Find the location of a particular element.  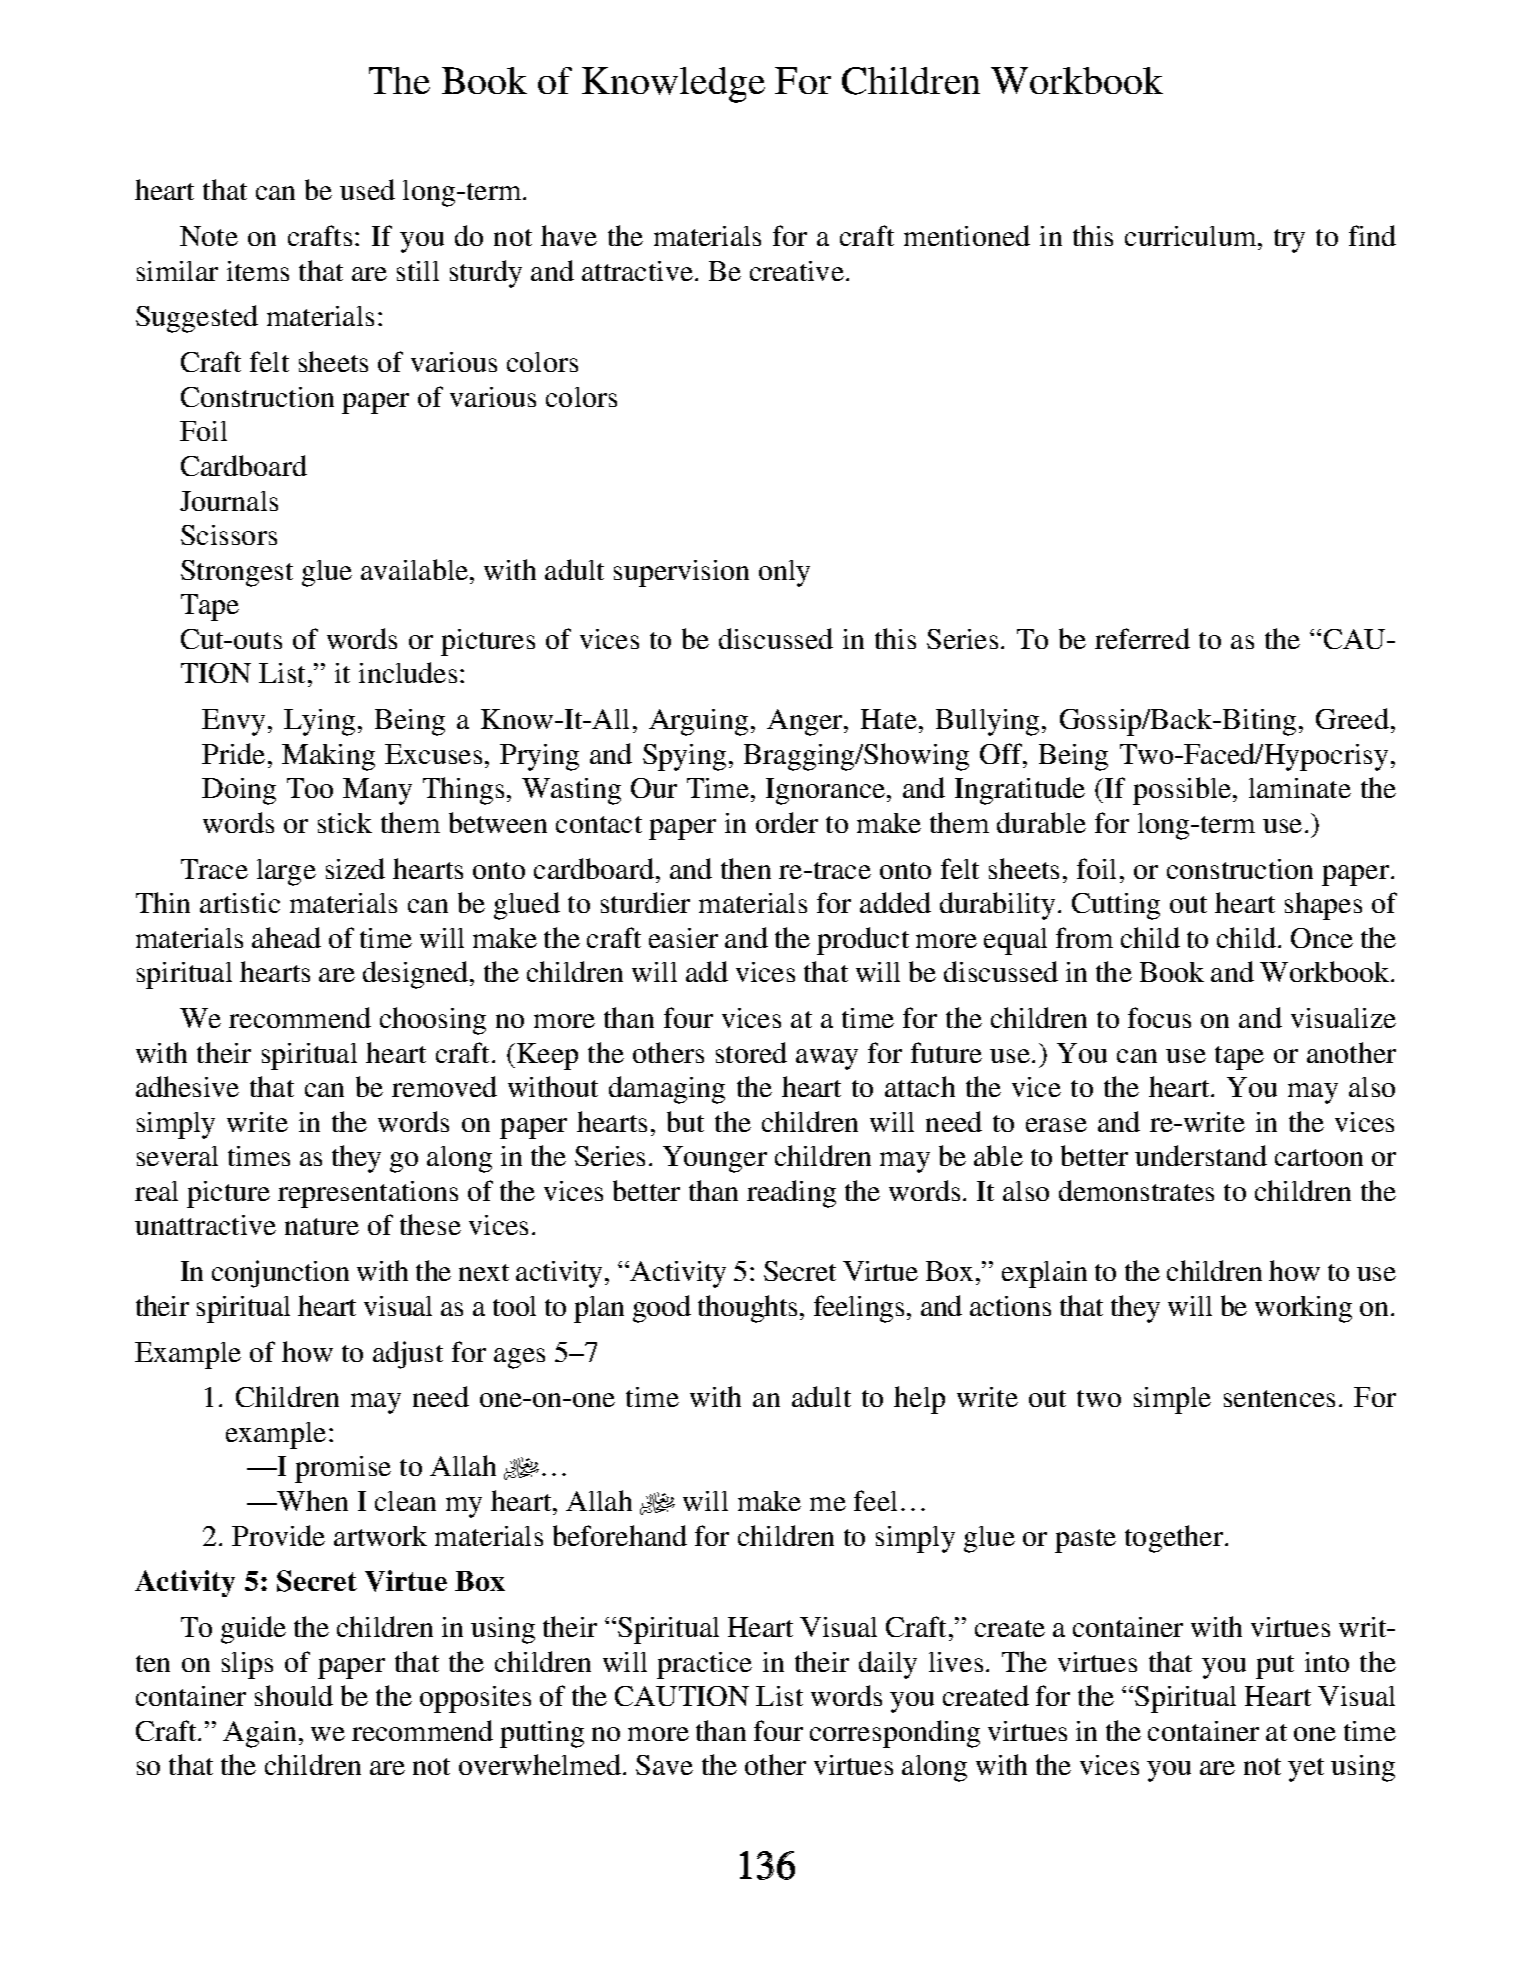

adjust is located at coordinates (408, 1355).
